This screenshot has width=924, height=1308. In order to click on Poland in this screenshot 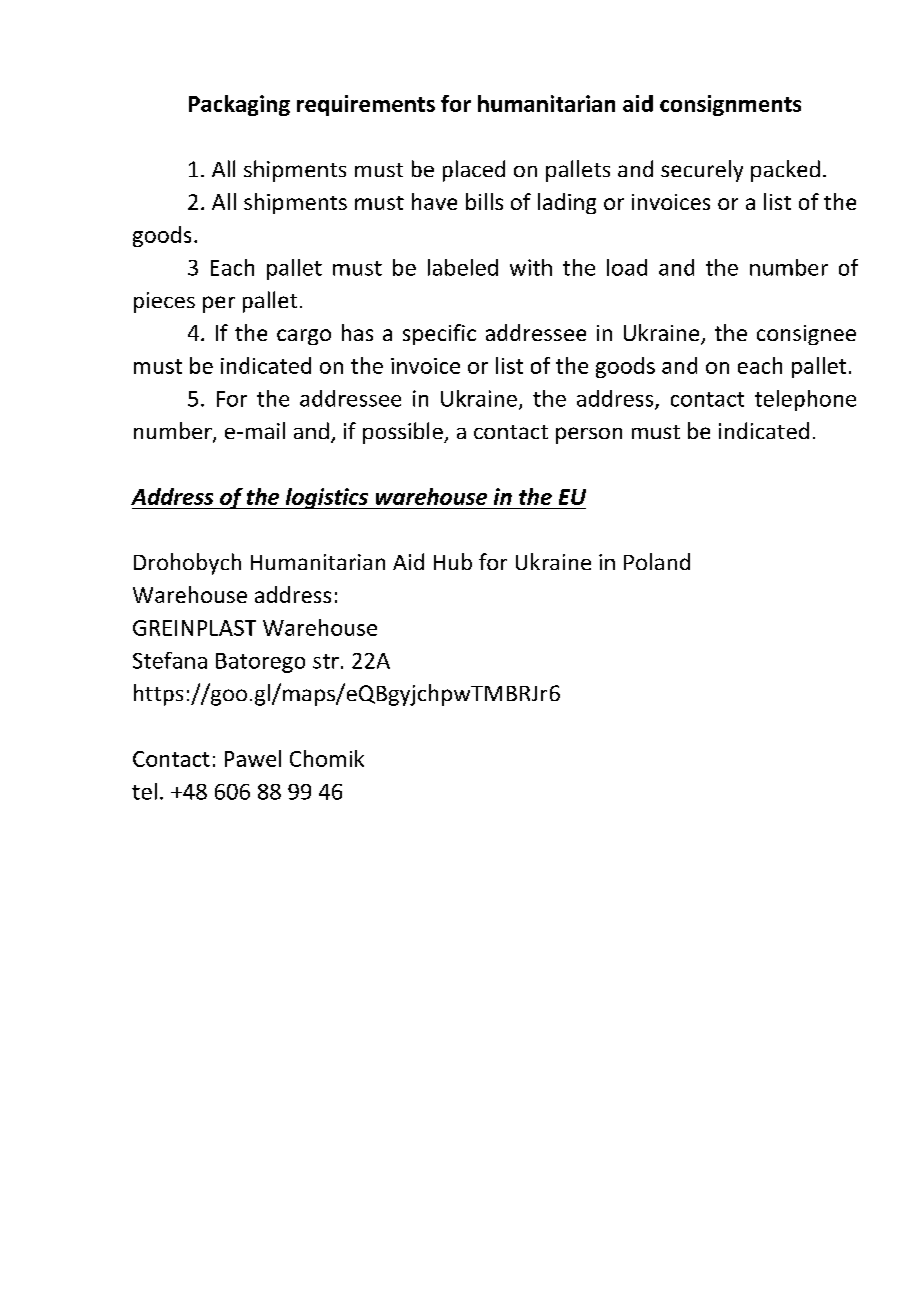, I will do `click(657, 561)`.
